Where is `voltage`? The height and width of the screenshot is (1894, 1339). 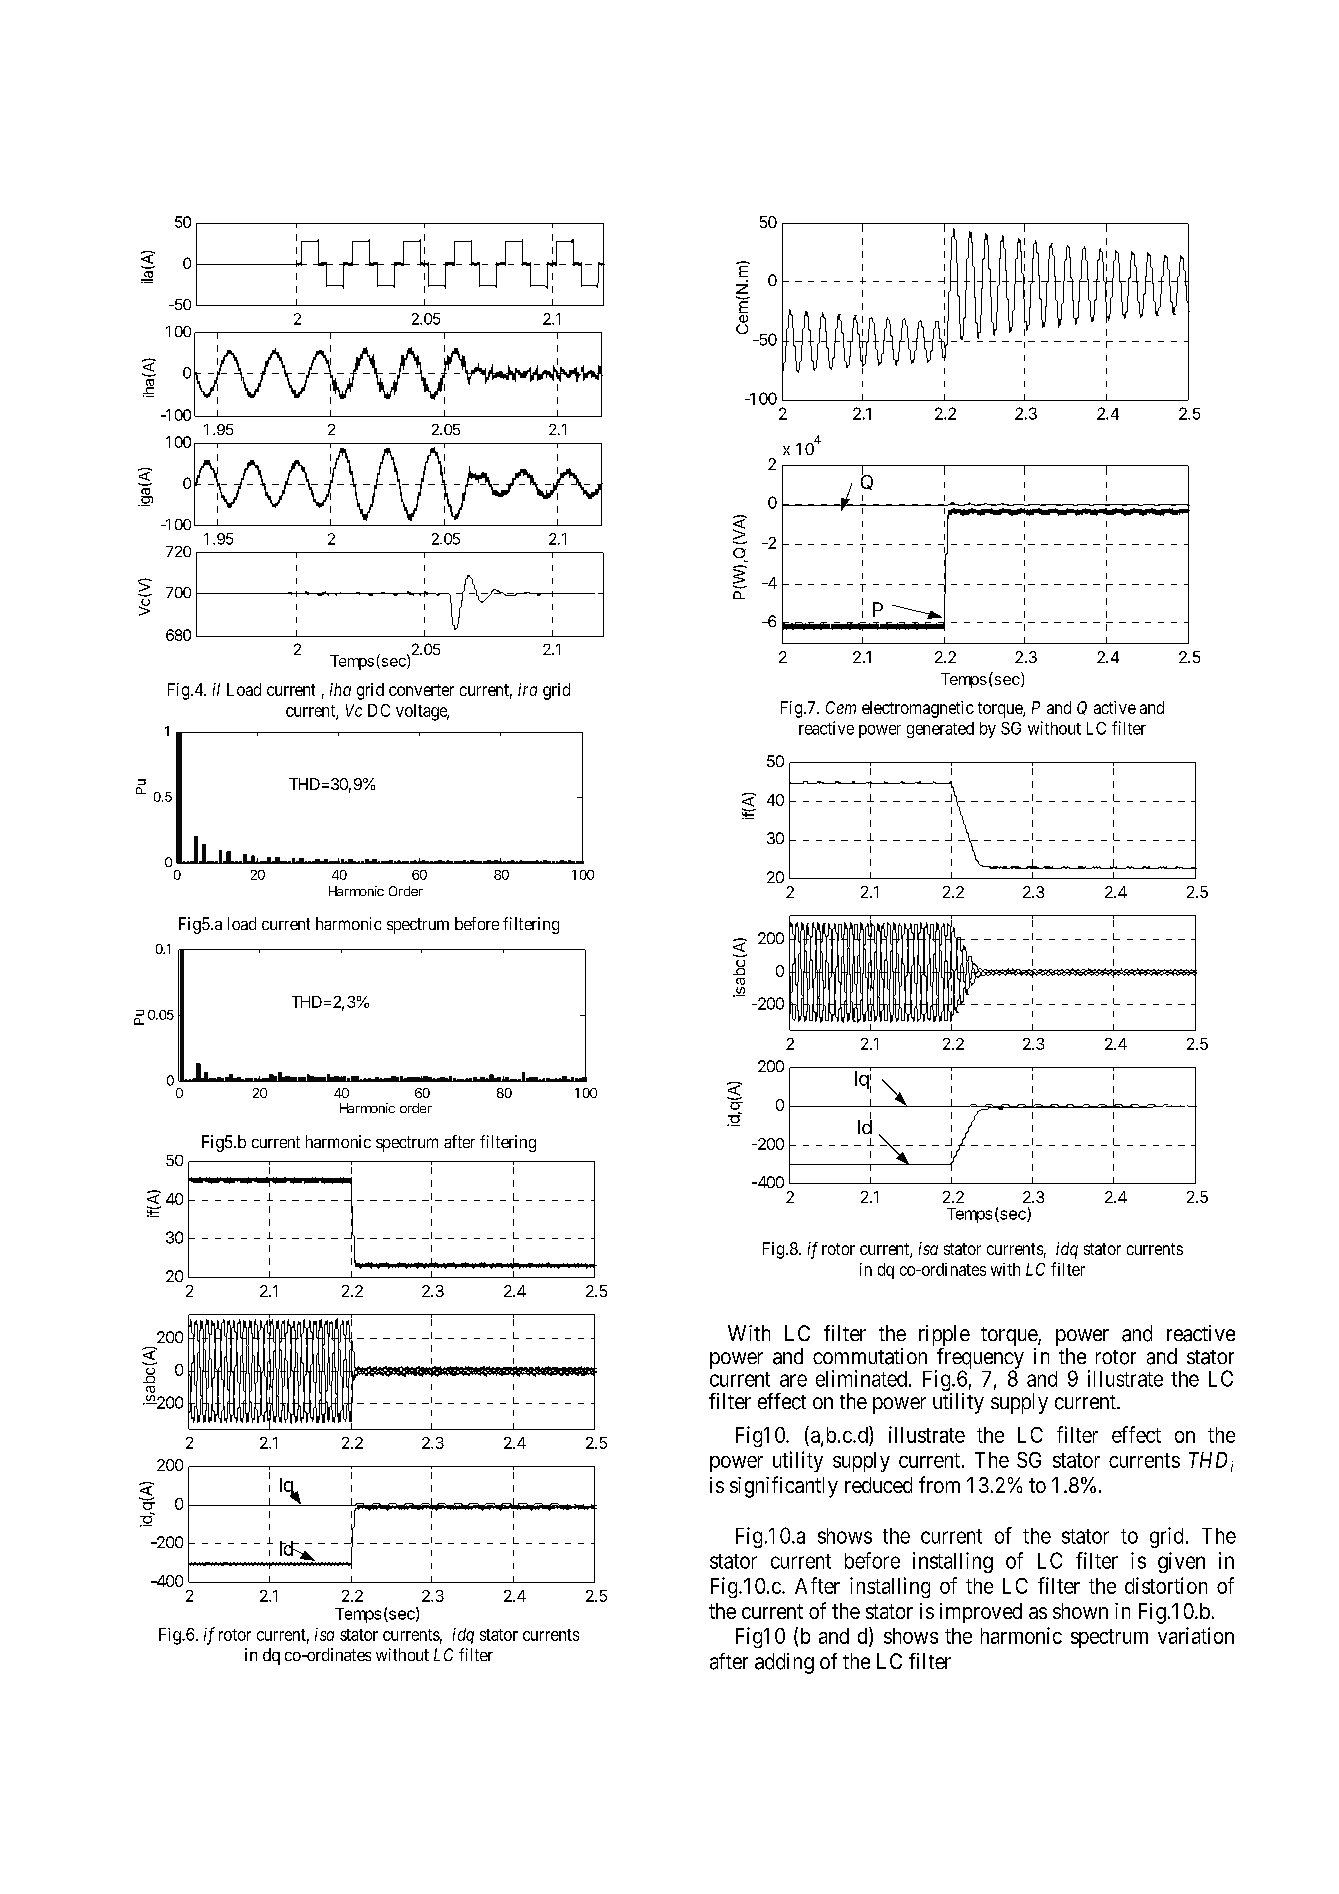
voltage is located at coordinates (422, 712).
